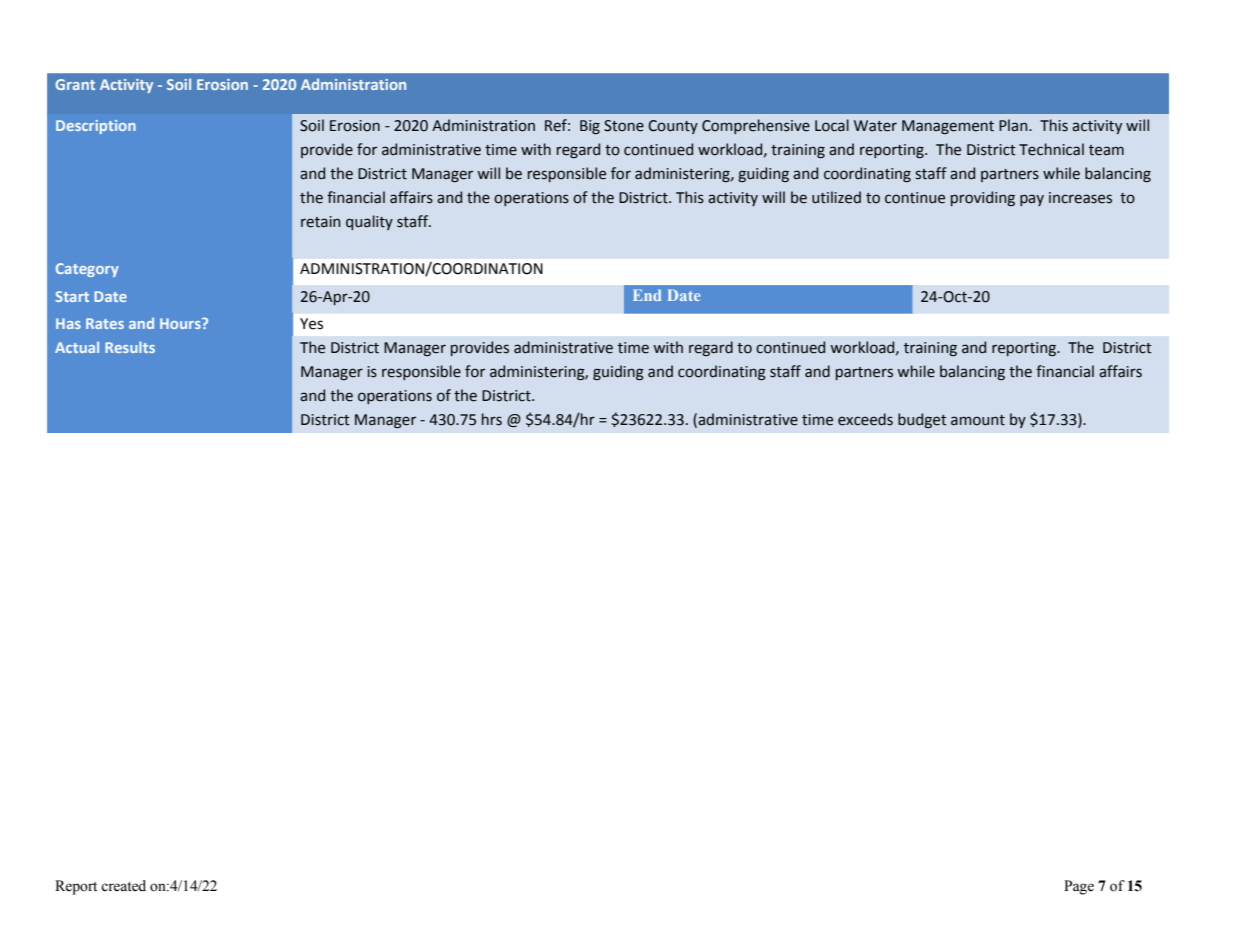  I want to click on Page, so click(1079, 887).
